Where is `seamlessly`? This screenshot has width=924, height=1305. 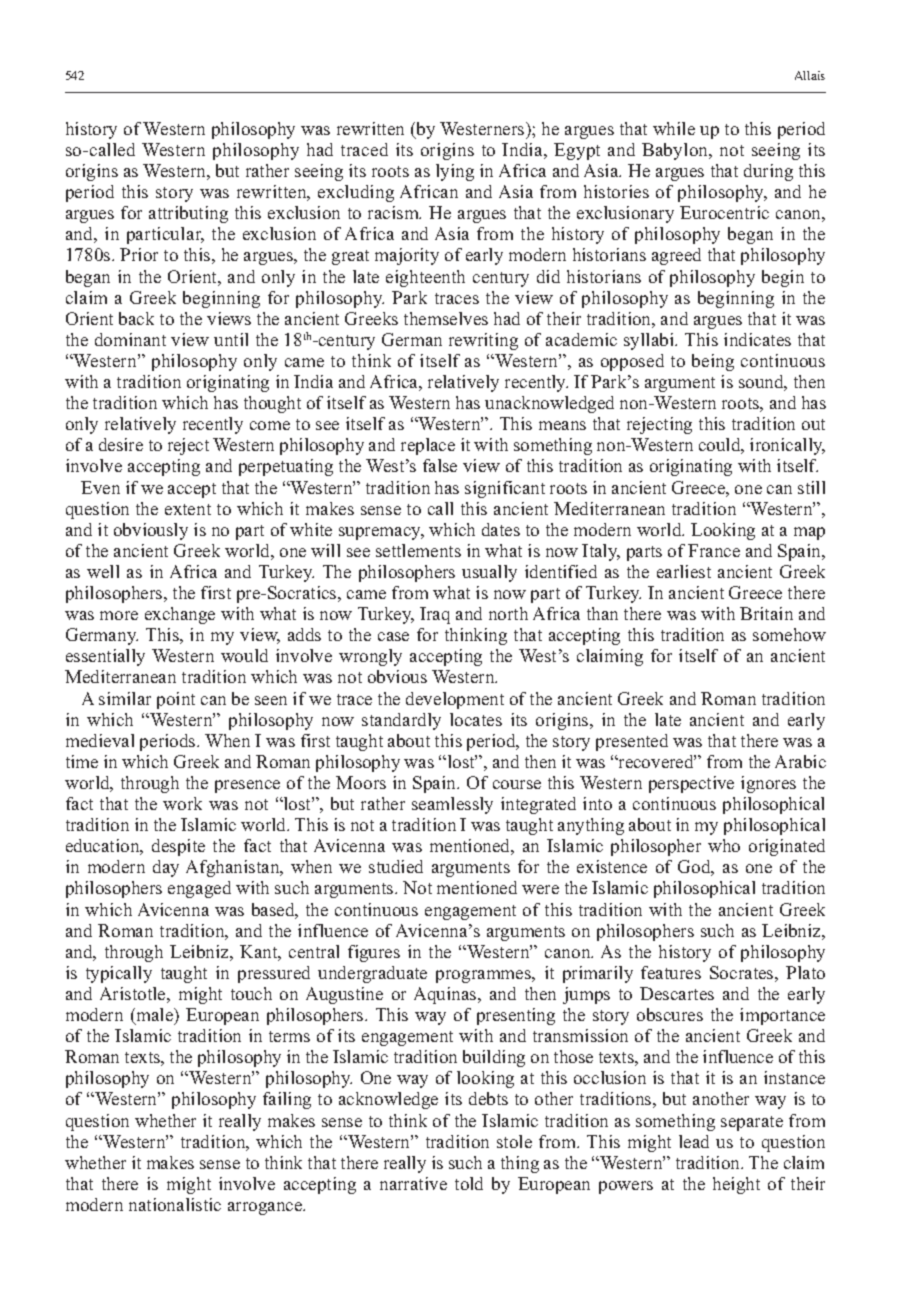
seamlessly is located at coordinates (452, 805).
